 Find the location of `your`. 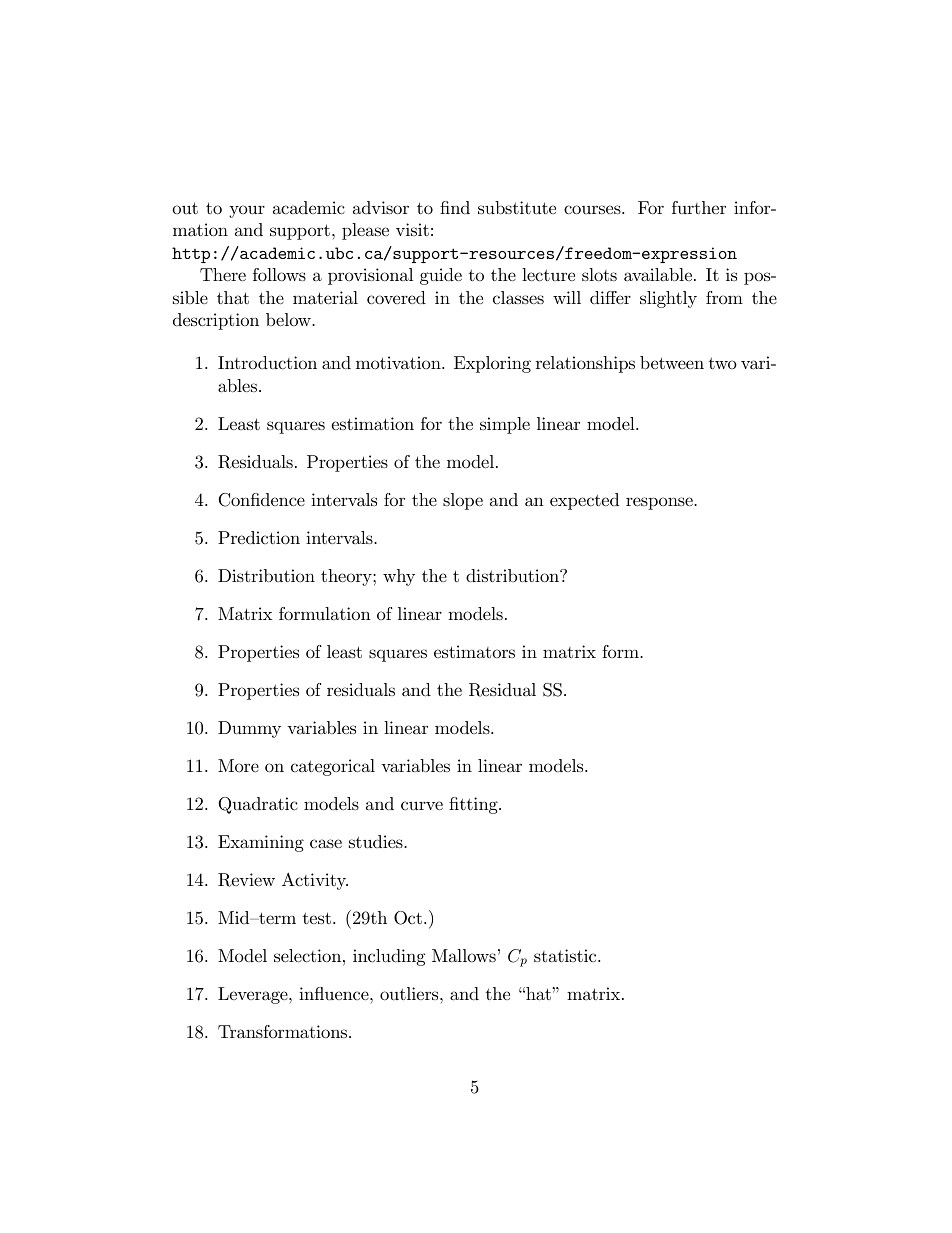

your is located at coordinates (247, 211).
